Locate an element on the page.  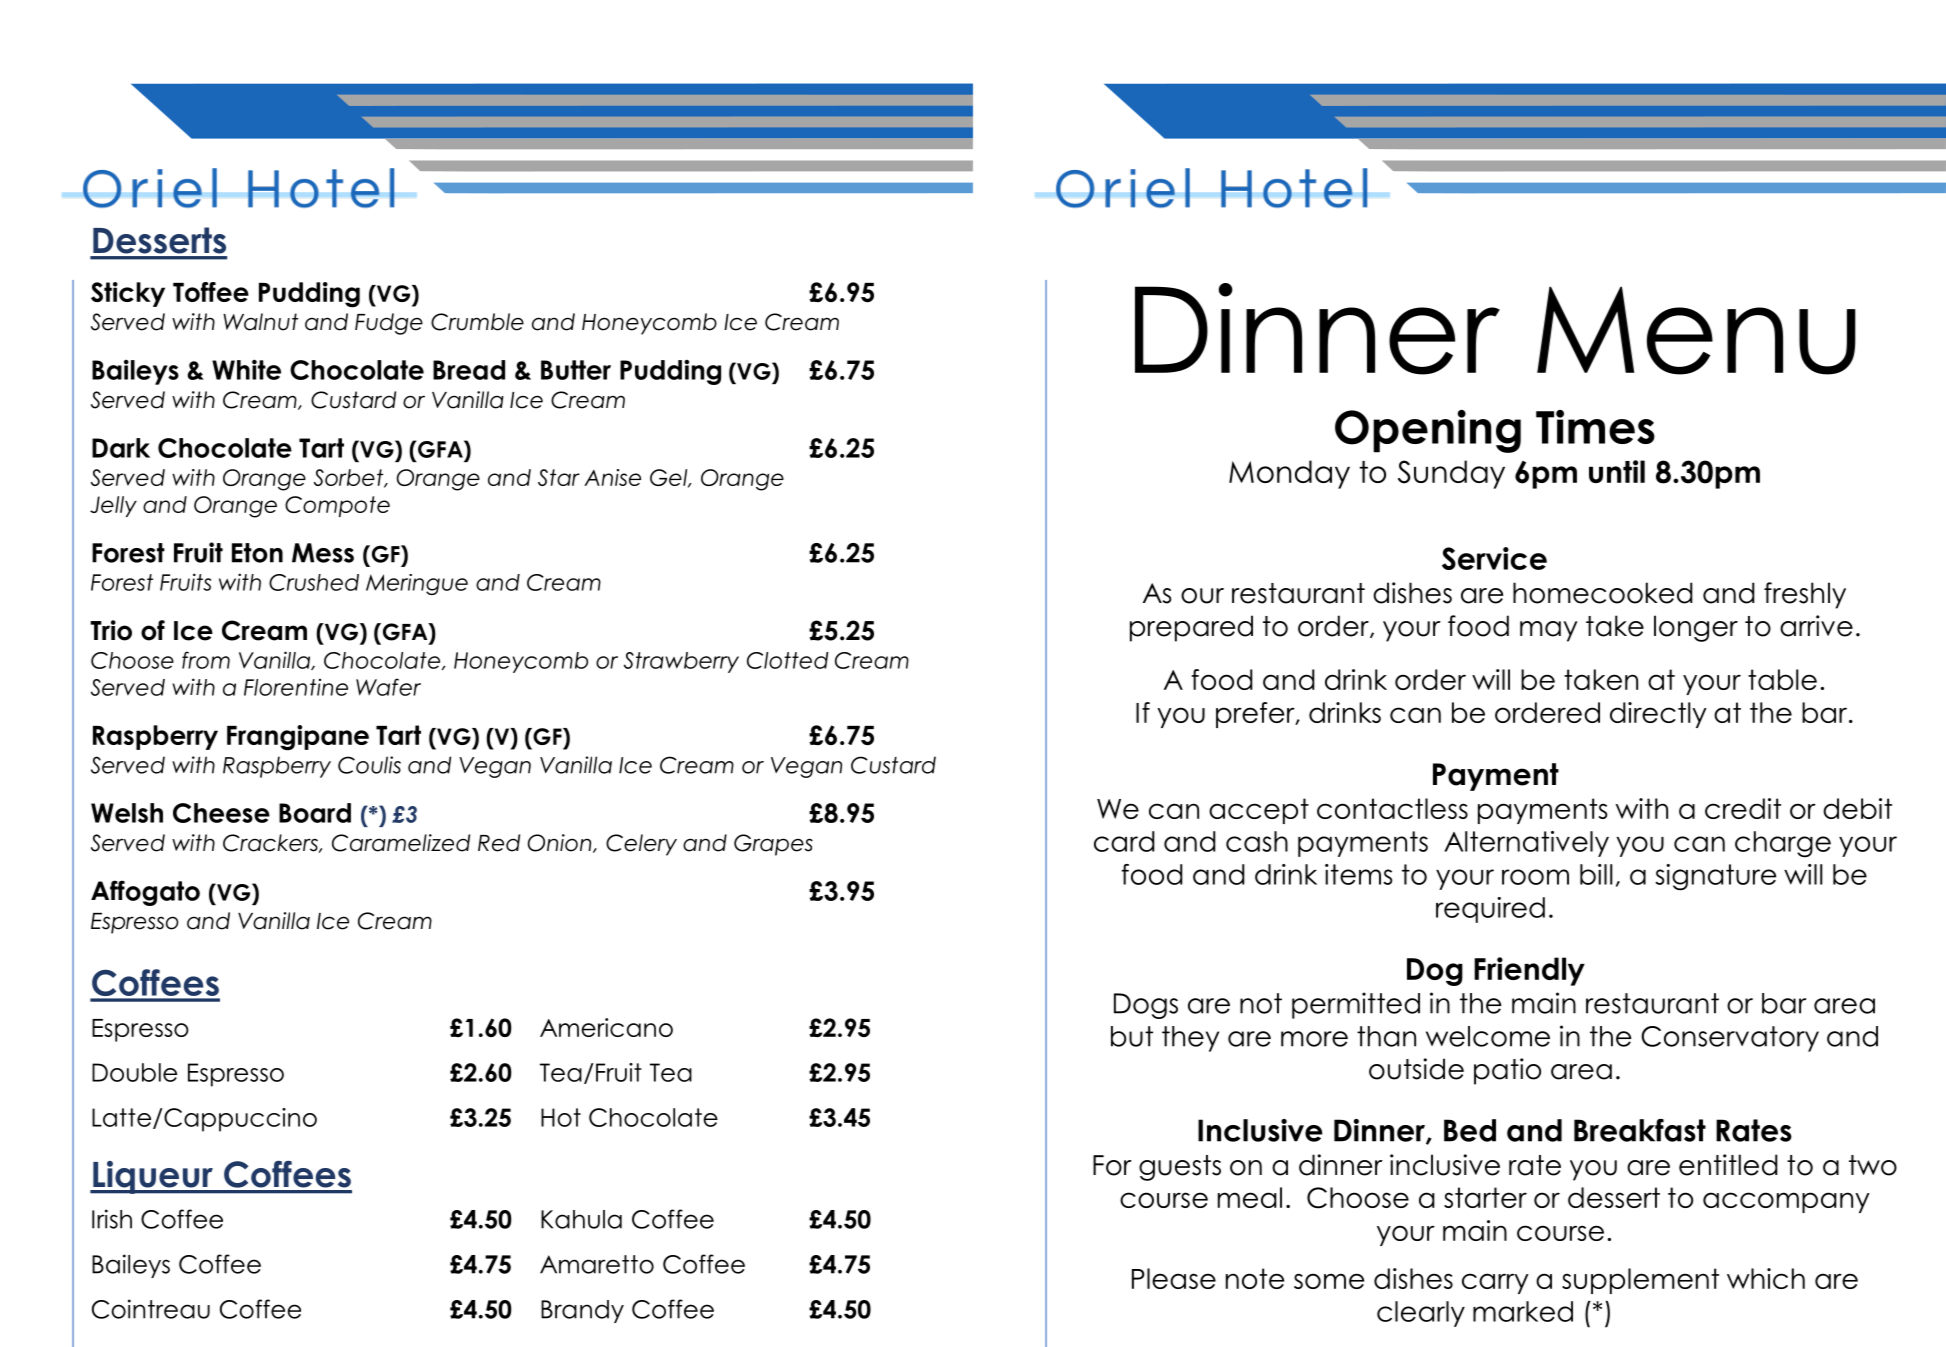
card is located at coordinates (1124, 841).
